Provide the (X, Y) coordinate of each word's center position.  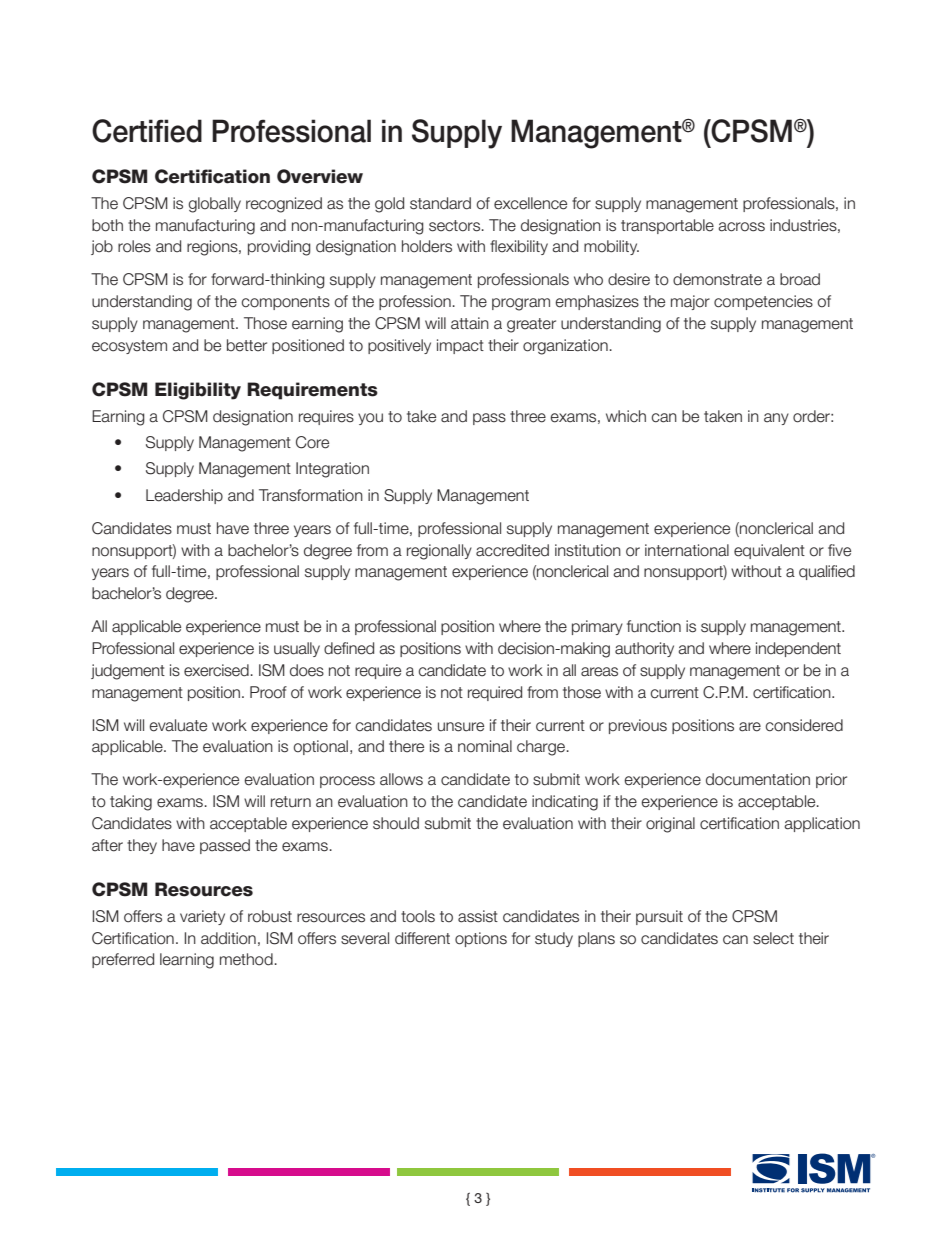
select (773, 938)
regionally (439, 552)
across (741, 227)
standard (440, 203)
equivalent (769, 551)
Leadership (184, 496)
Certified (147, 131)
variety (202, 917)
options (481, 939)
